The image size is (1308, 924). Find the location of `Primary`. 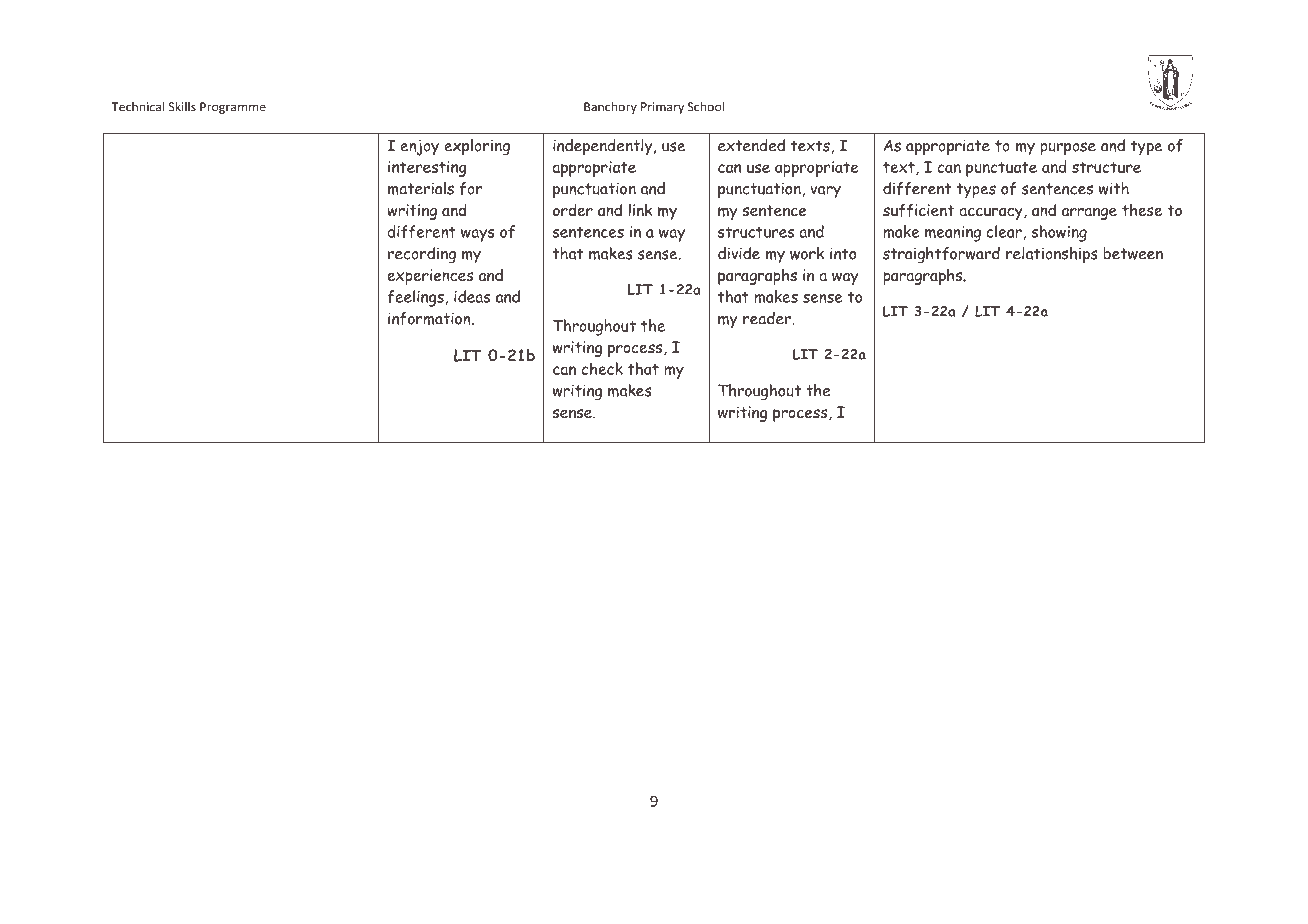

Primary is located at coordinates (662, 108).
